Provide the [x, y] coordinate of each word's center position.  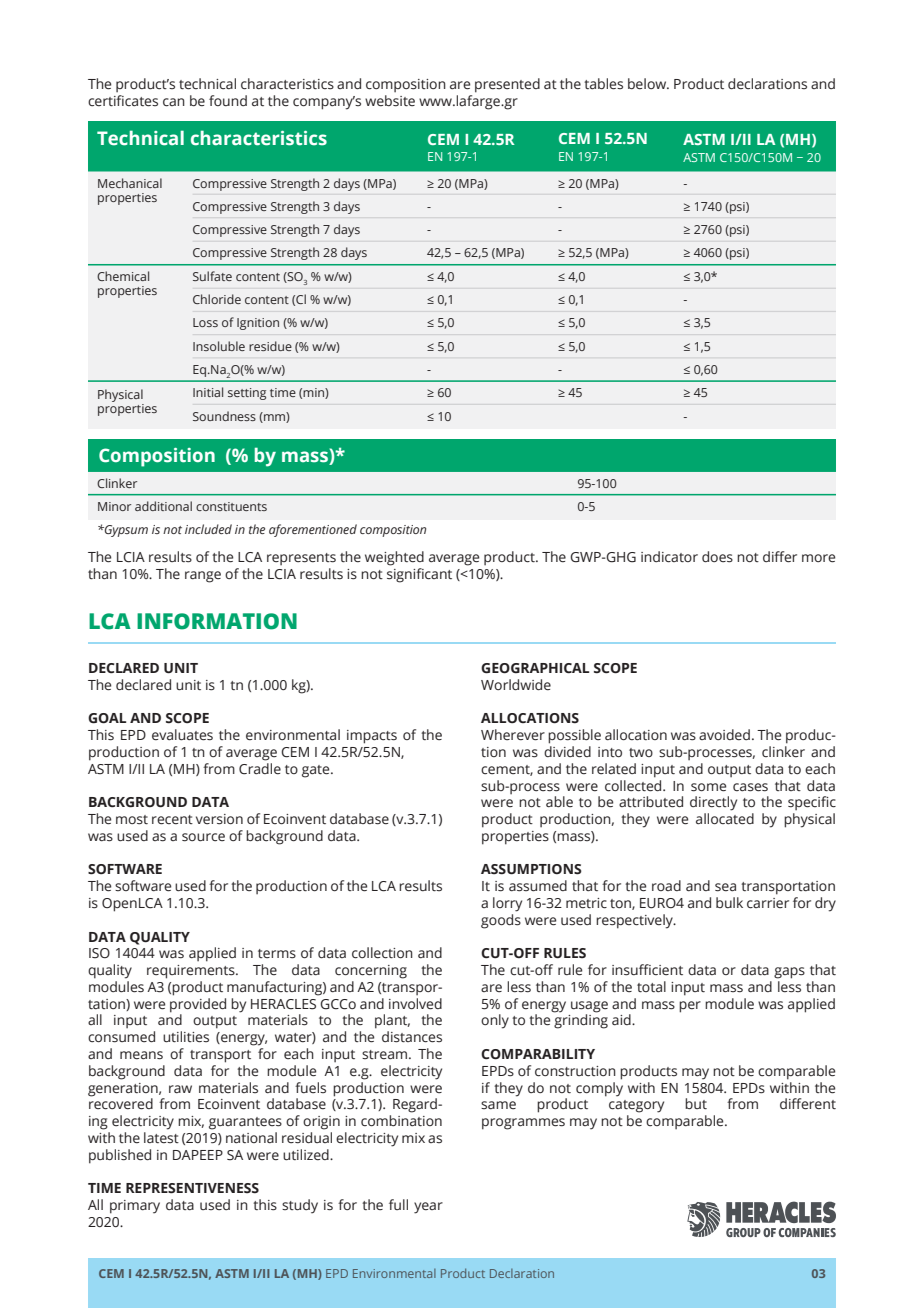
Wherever [513, 735]
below [648, 84]
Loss [205, 322]
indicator [669, 557]
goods [501, 921]
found [228, 100]
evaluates [182, 735]
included [208, 529]
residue [270, 346]
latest [161, 1138]
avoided [724, 735]
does [717, 557]
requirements [192, 972]
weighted [394, 558]
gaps [789, 973]
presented [507, 85]
